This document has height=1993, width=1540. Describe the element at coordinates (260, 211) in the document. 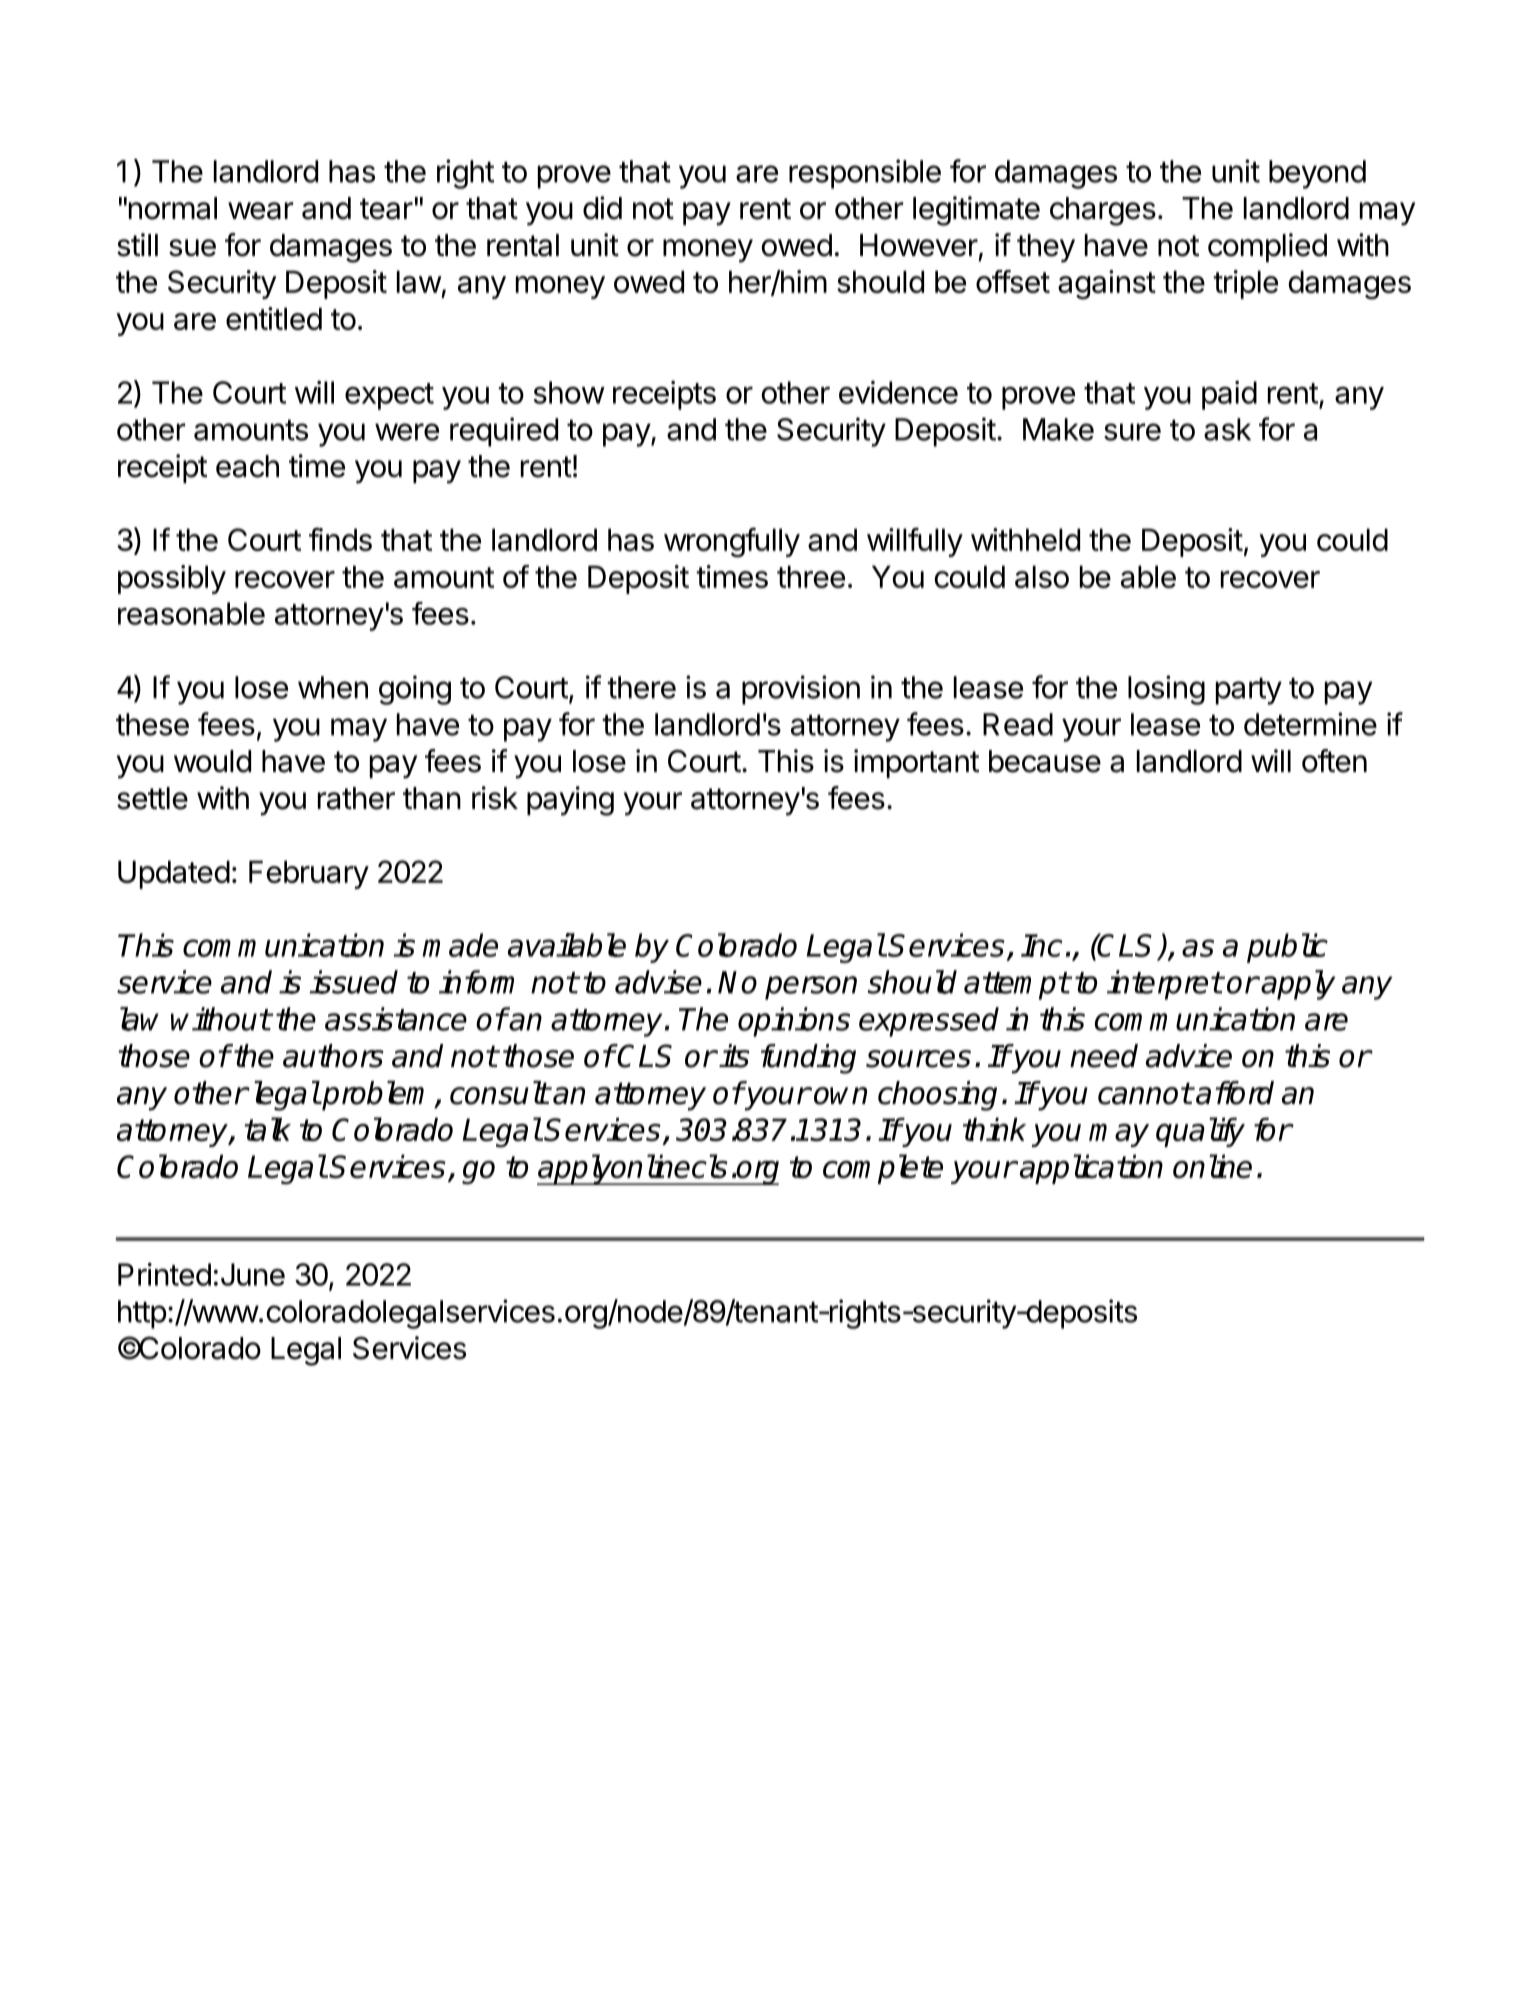

I see `wear` at that location.
